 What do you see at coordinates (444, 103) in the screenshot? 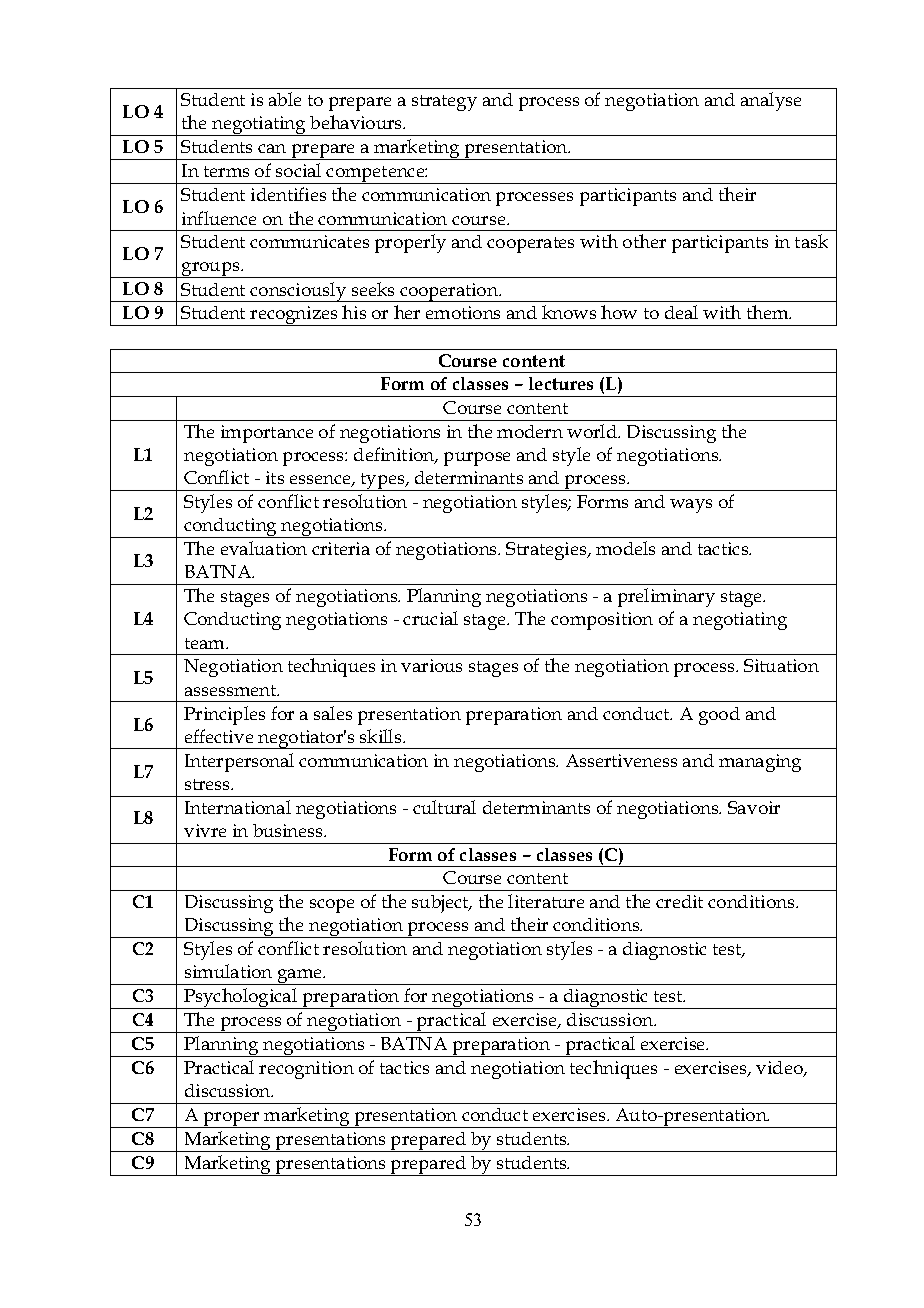
I see `strategy` at bounding box center [444, 103].
